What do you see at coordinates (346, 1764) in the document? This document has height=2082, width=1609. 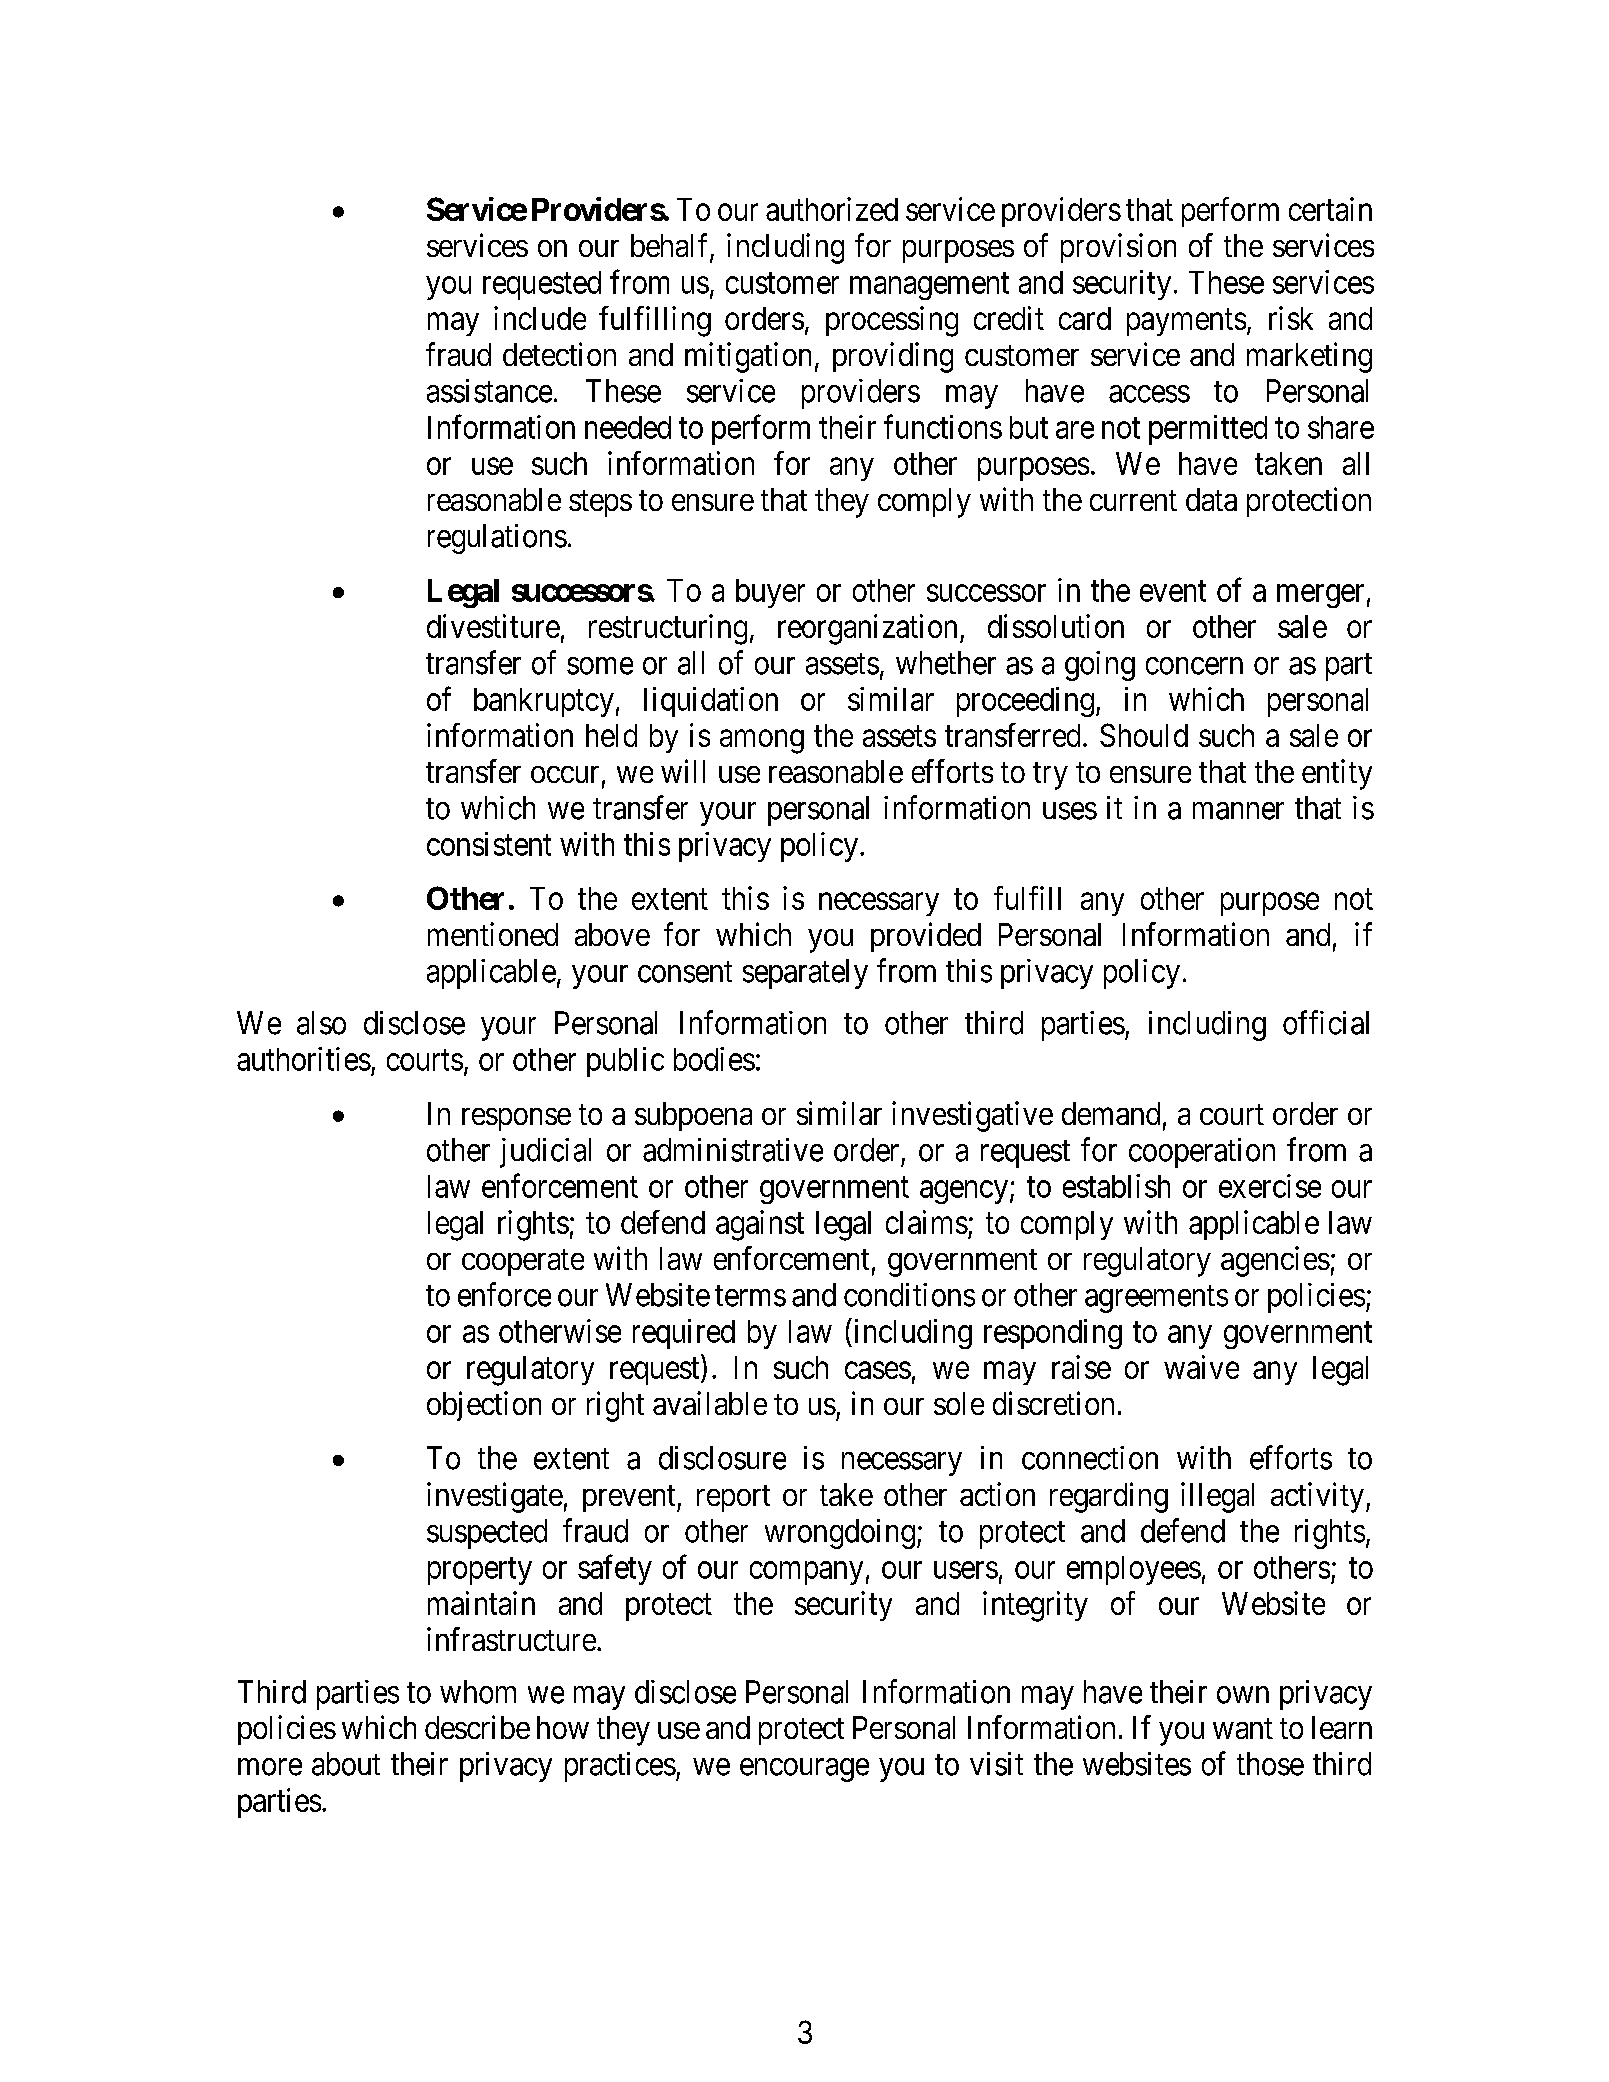 I see `about` at bounding box center [346, 1764].
